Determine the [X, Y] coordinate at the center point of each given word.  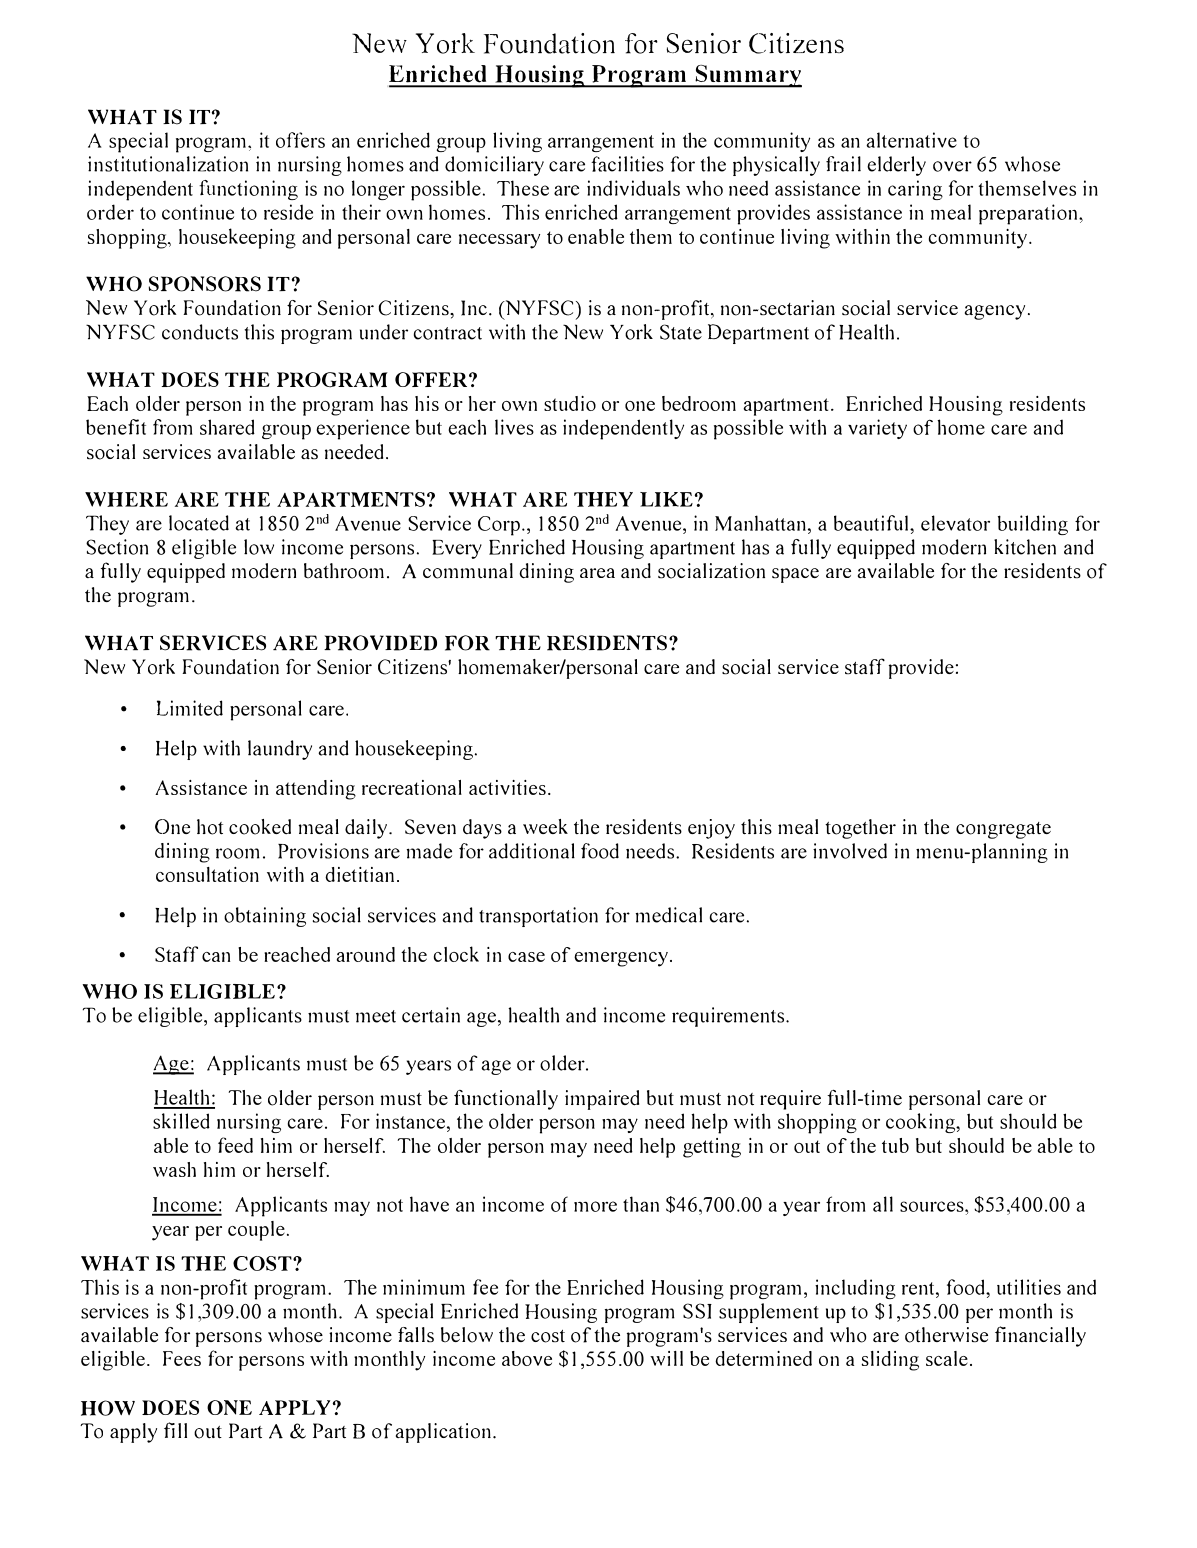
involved [850, 851]
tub [895, 1145]
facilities [627, 164]
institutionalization [168, 164]
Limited [190, 708]
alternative [911, 140]
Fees [182, 1358]
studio [570, 403]
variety [877, 429]
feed [235, 1145]
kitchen [1025, 547]
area [597, 573]
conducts [200, 332]
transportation [538, 917]
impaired [602, 1100]
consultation [207, 874]
